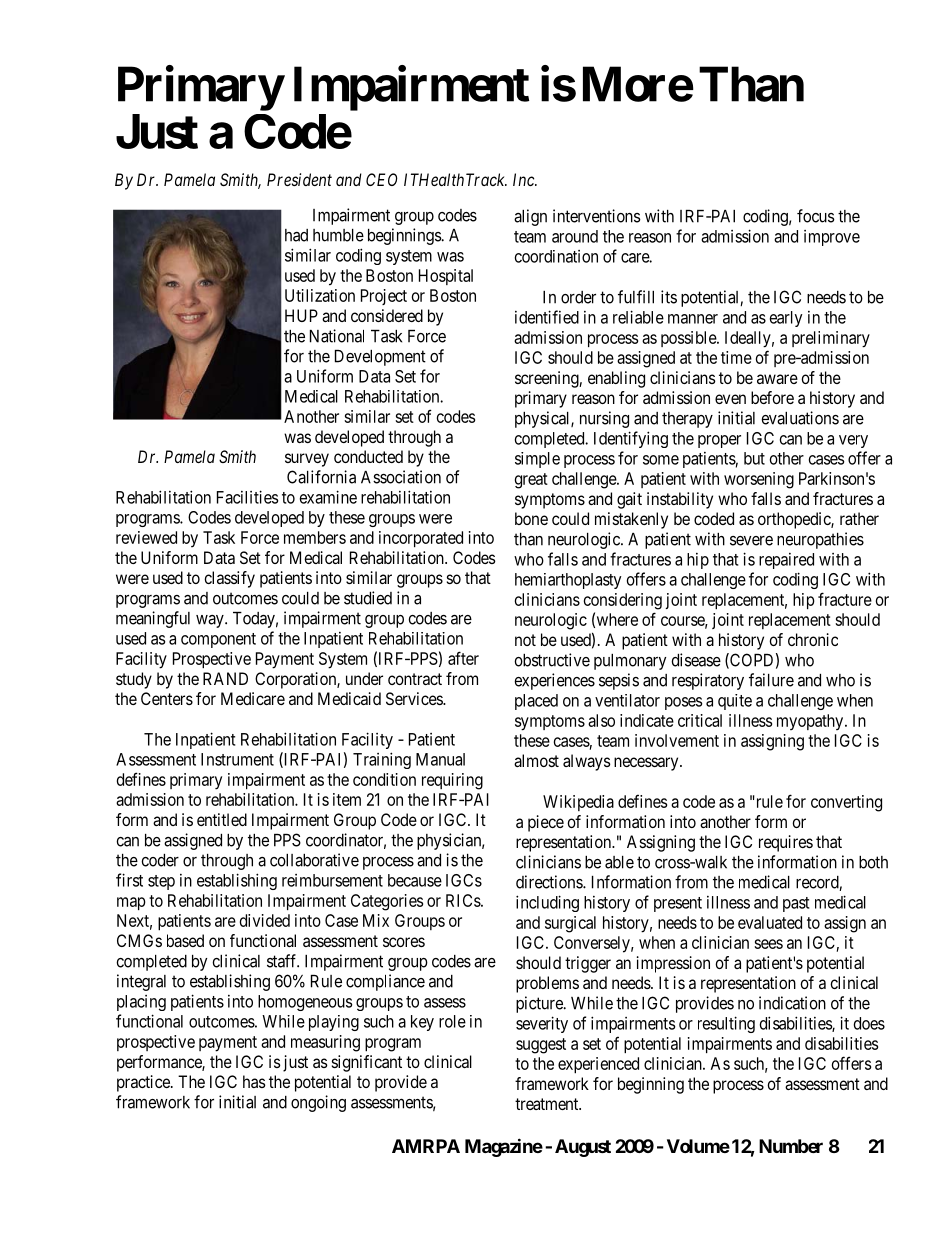 The width and height of the screenshot is (952, 1233). I want to click on RAND, so click(225, 678).
